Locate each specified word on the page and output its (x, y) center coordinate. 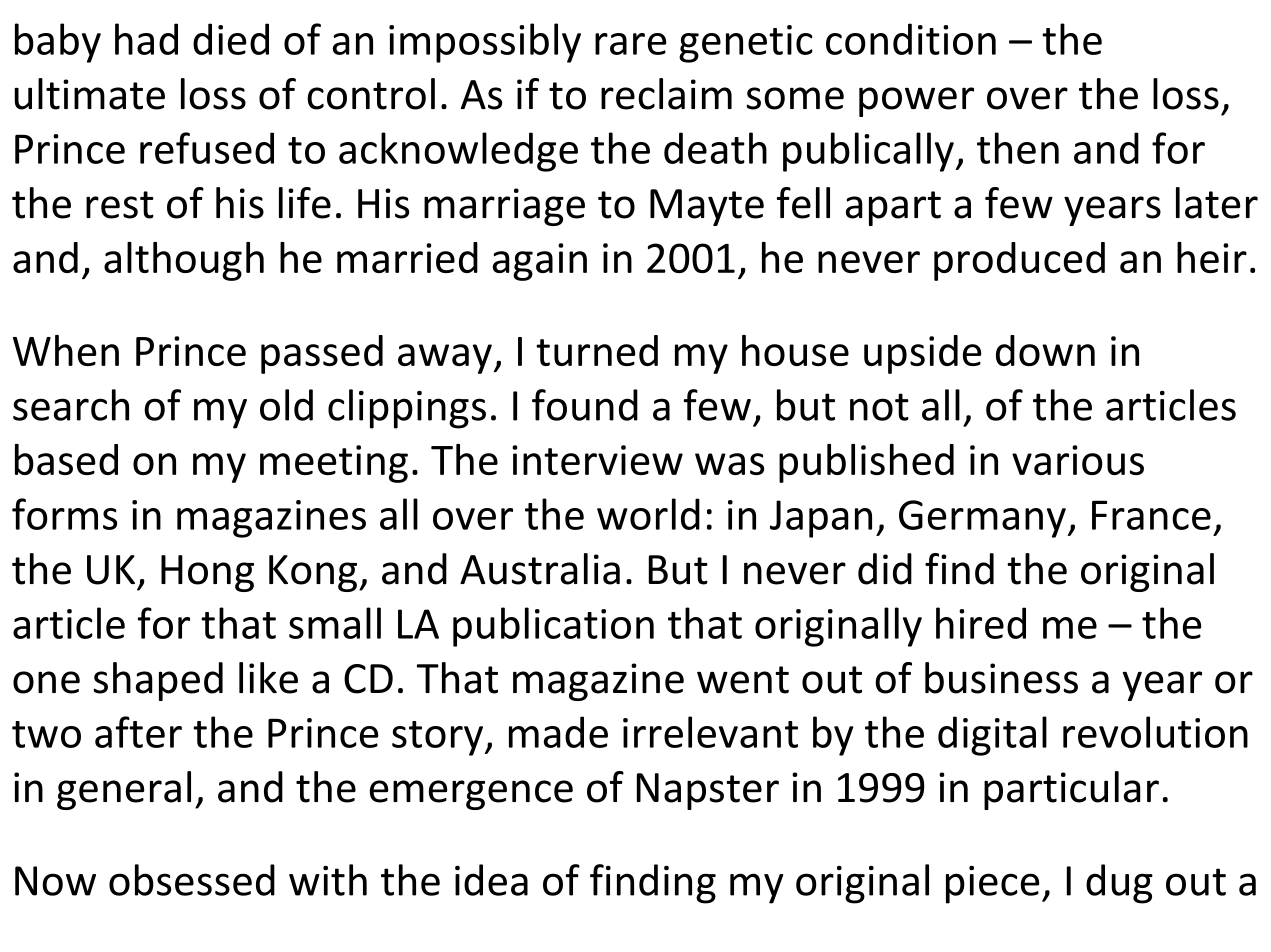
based (66, 459)
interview (597, 460)
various (1078, 460)
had (146, 39)
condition (911, 39)
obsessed (192, 880)
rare (631, 44)
